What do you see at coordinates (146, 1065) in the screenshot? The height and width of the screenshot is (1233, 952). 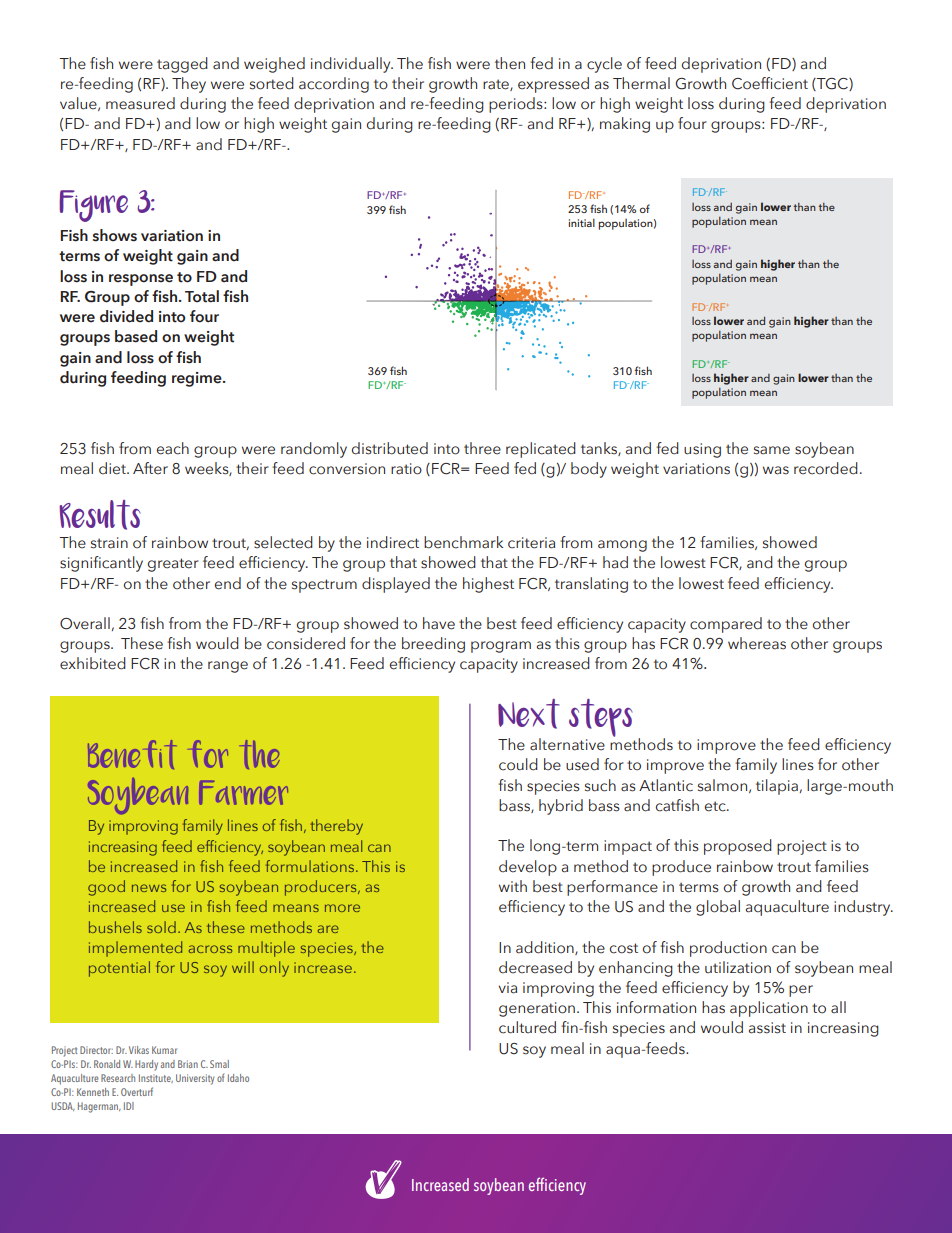 I see `Hardy` at bounding box center [146, 1065].
